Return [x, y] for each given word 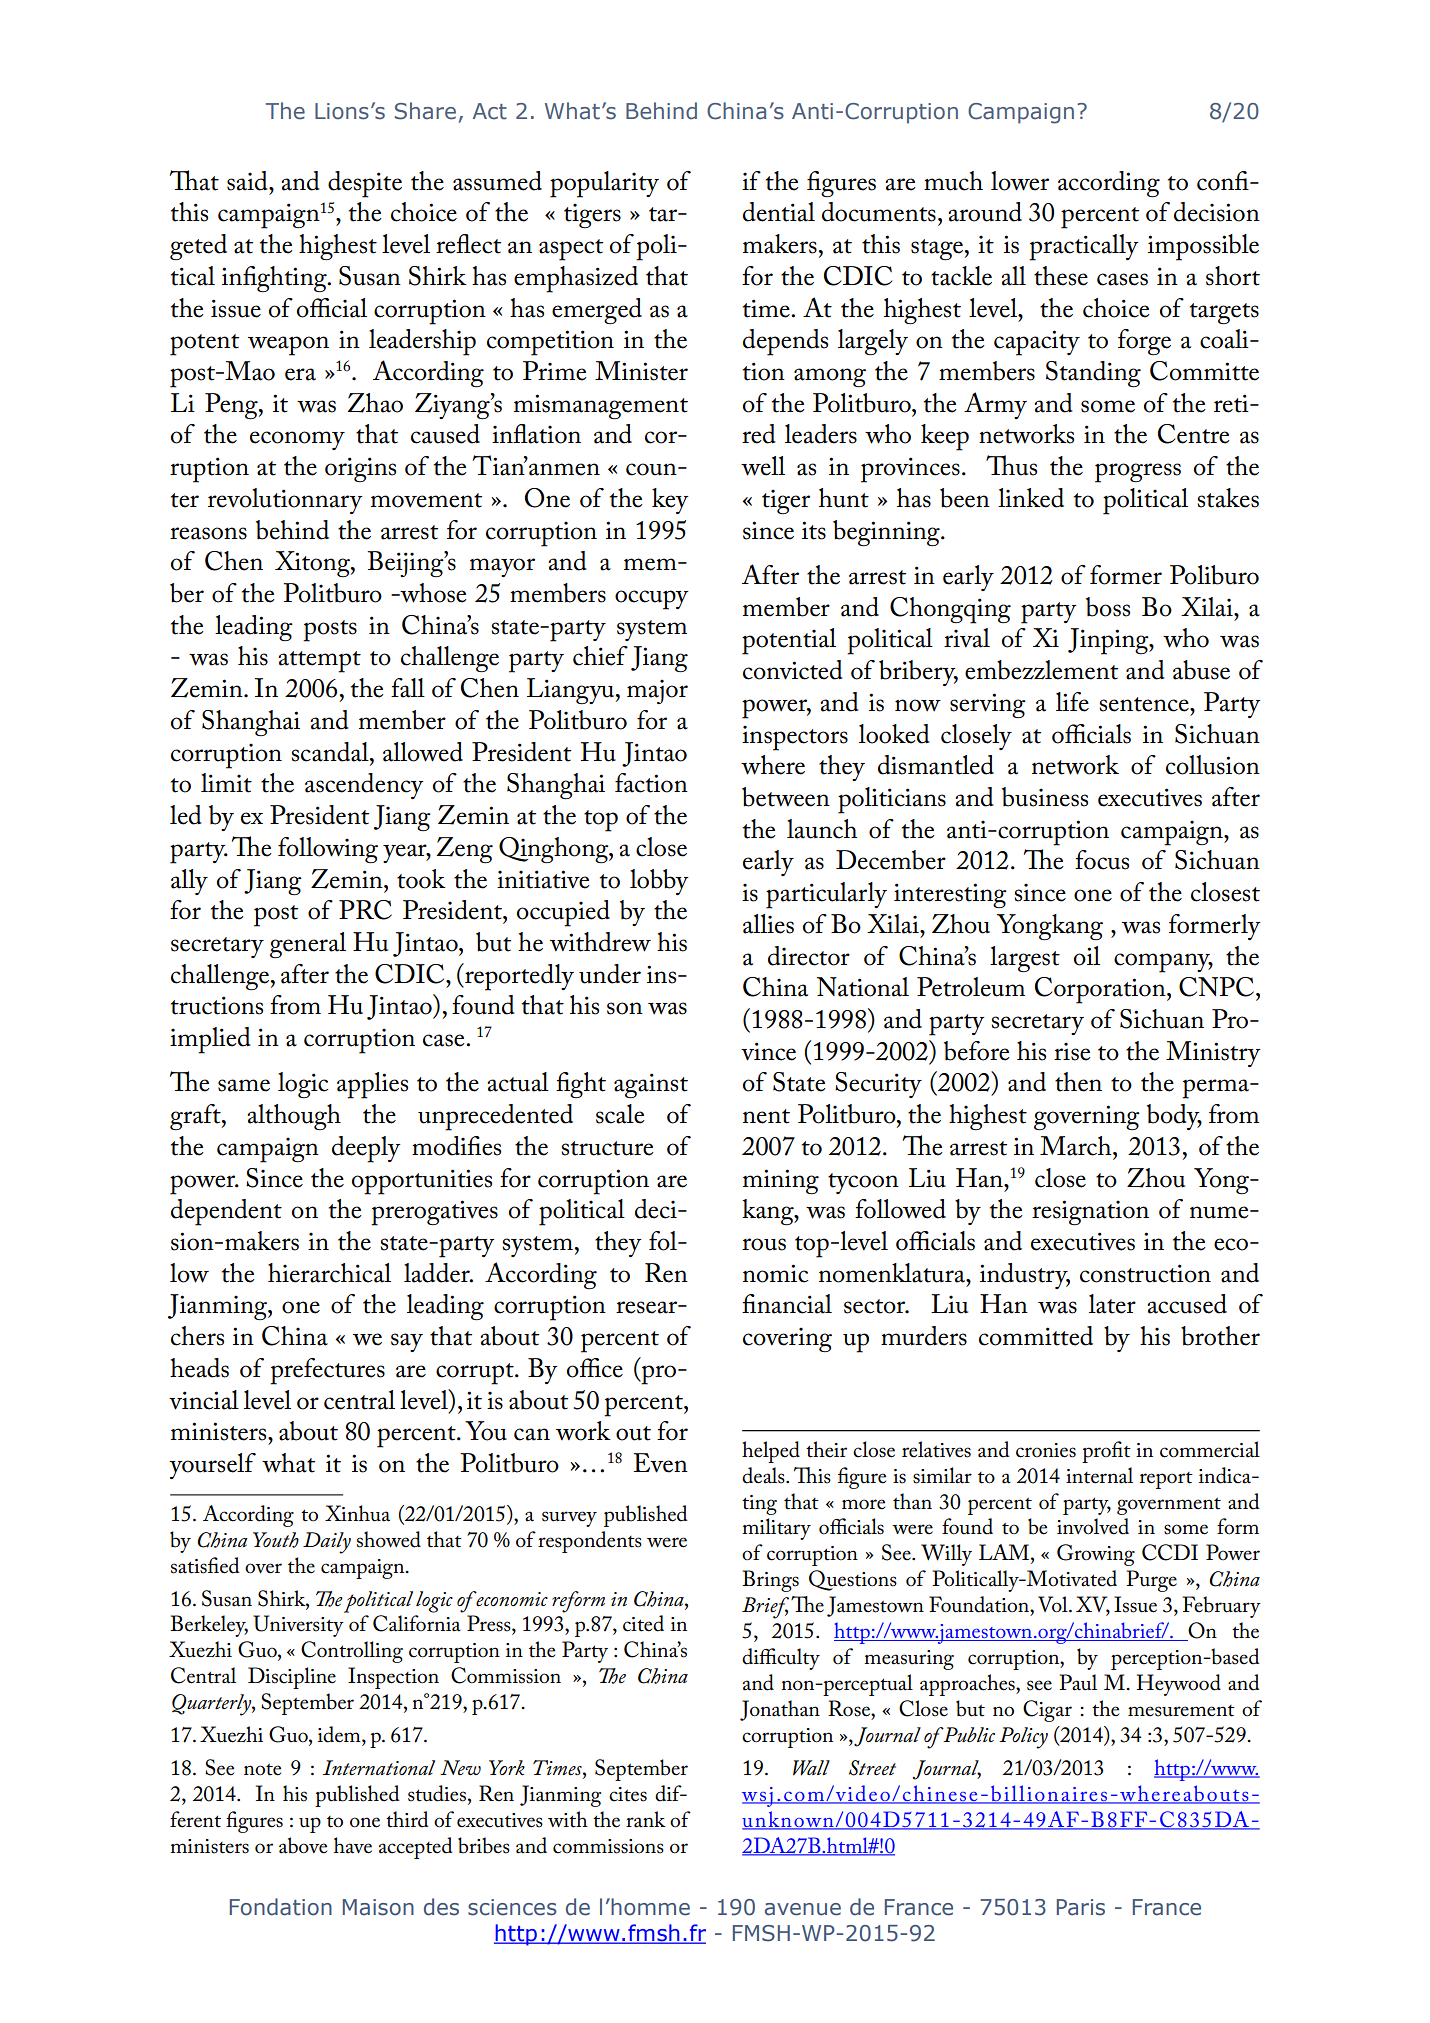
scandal [331, 752]
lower [1020, 181]
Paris [1081, 1907]
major [657, 691]
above [303, 1845]
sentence [1145, 704]
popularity [604, 184]
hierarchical [329, 1273]
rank [646, 1819]
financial [787, 1304]
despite [365, 184]
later [1112, 1304]
